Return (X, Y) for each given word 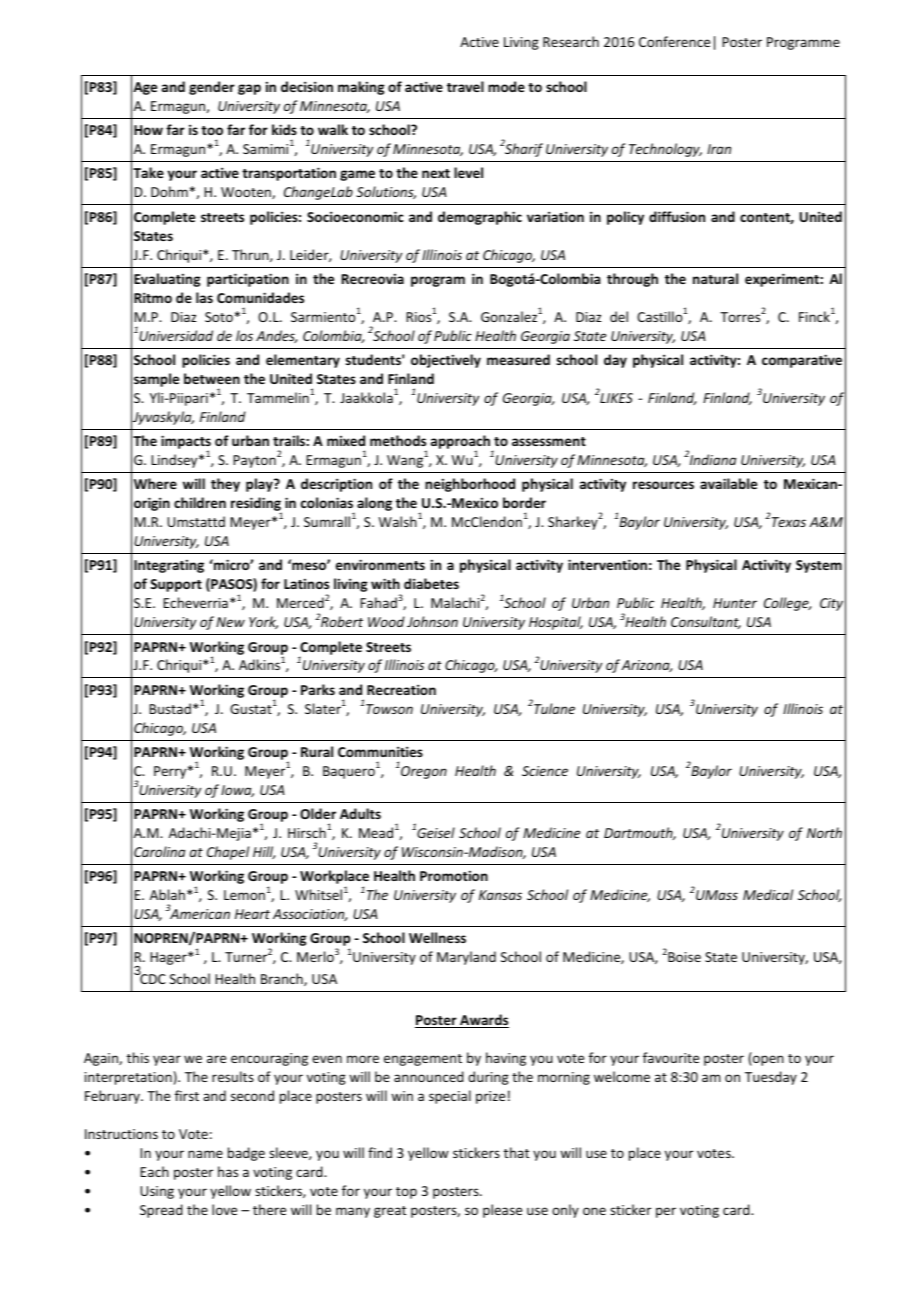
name (205, 1154)
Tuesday (771, 1078)
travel (465, 86)
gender (212, 88)
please (502, 1211)
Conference (674, 41)
